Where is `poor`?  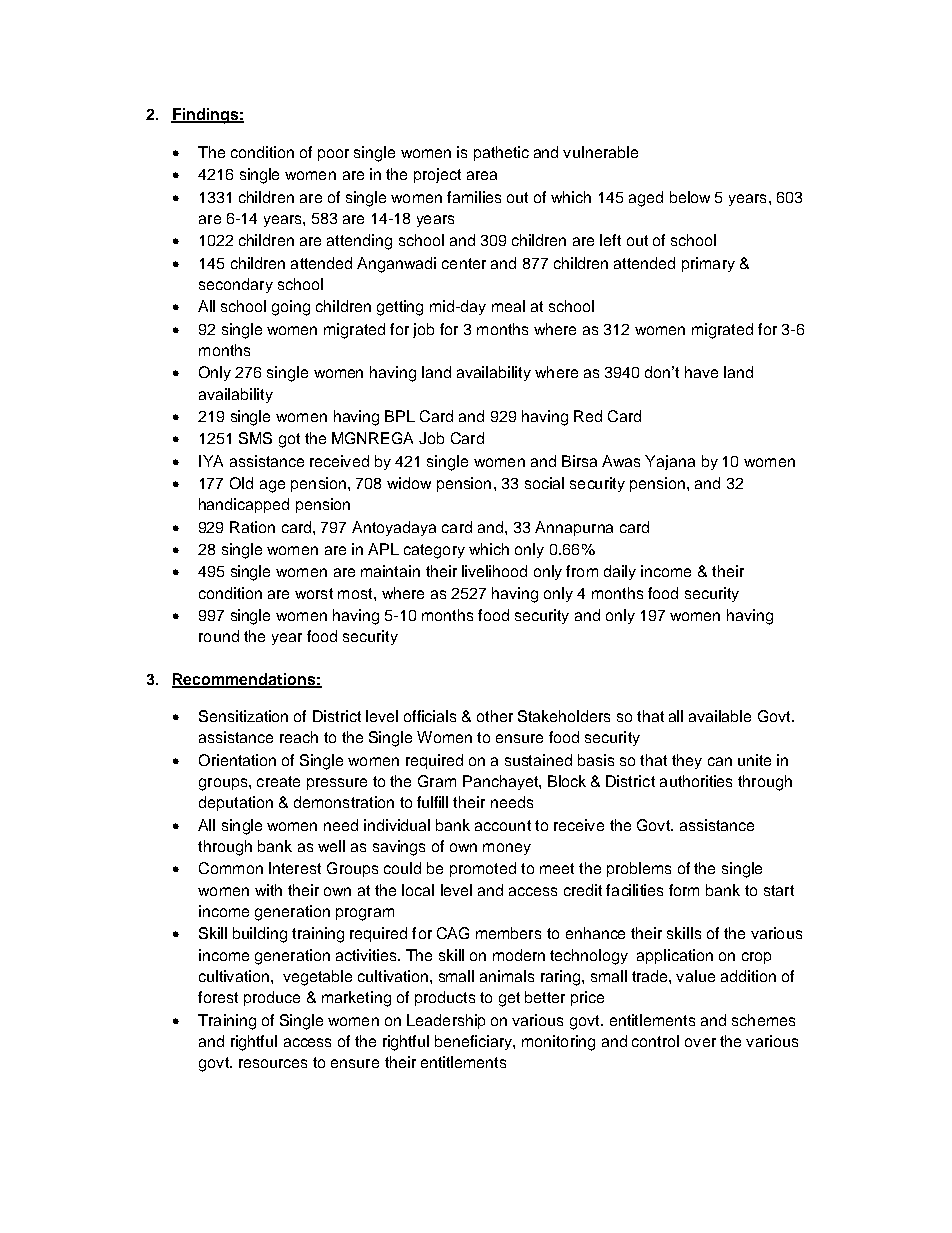
poor is located at coordinates (333, 155).
